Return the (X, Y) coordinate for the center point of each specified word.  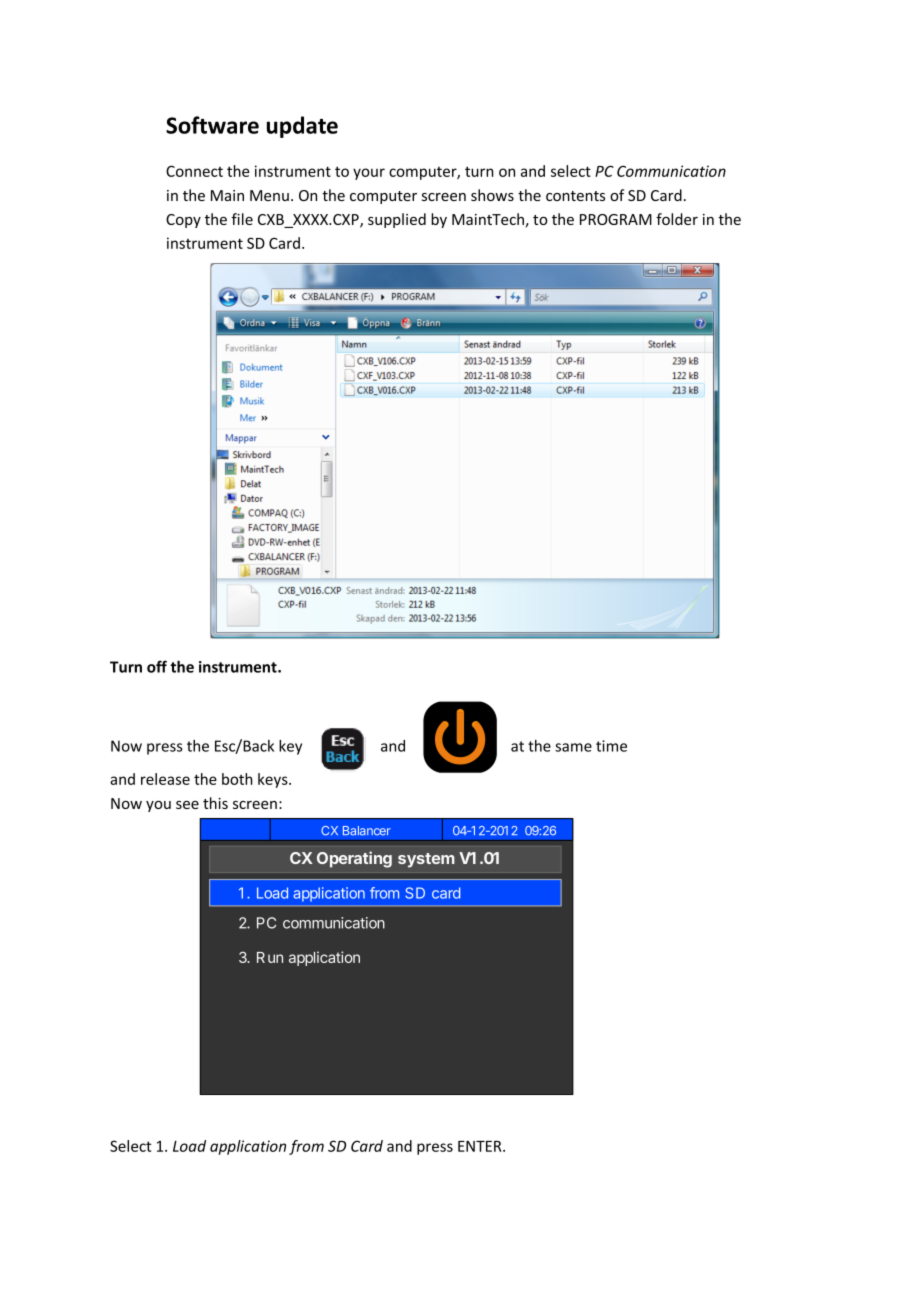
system (426, 860)
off (157, 666)
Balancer (367, 831)
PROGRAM (616, 219)
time (611, 746)
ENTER (481, 1146)
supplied (397, 220)
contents (575, 196)
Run (270, 957)
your (369, 174)
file (242, 219)
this (215, 803)
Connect (194, 171)
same (573, 747)
